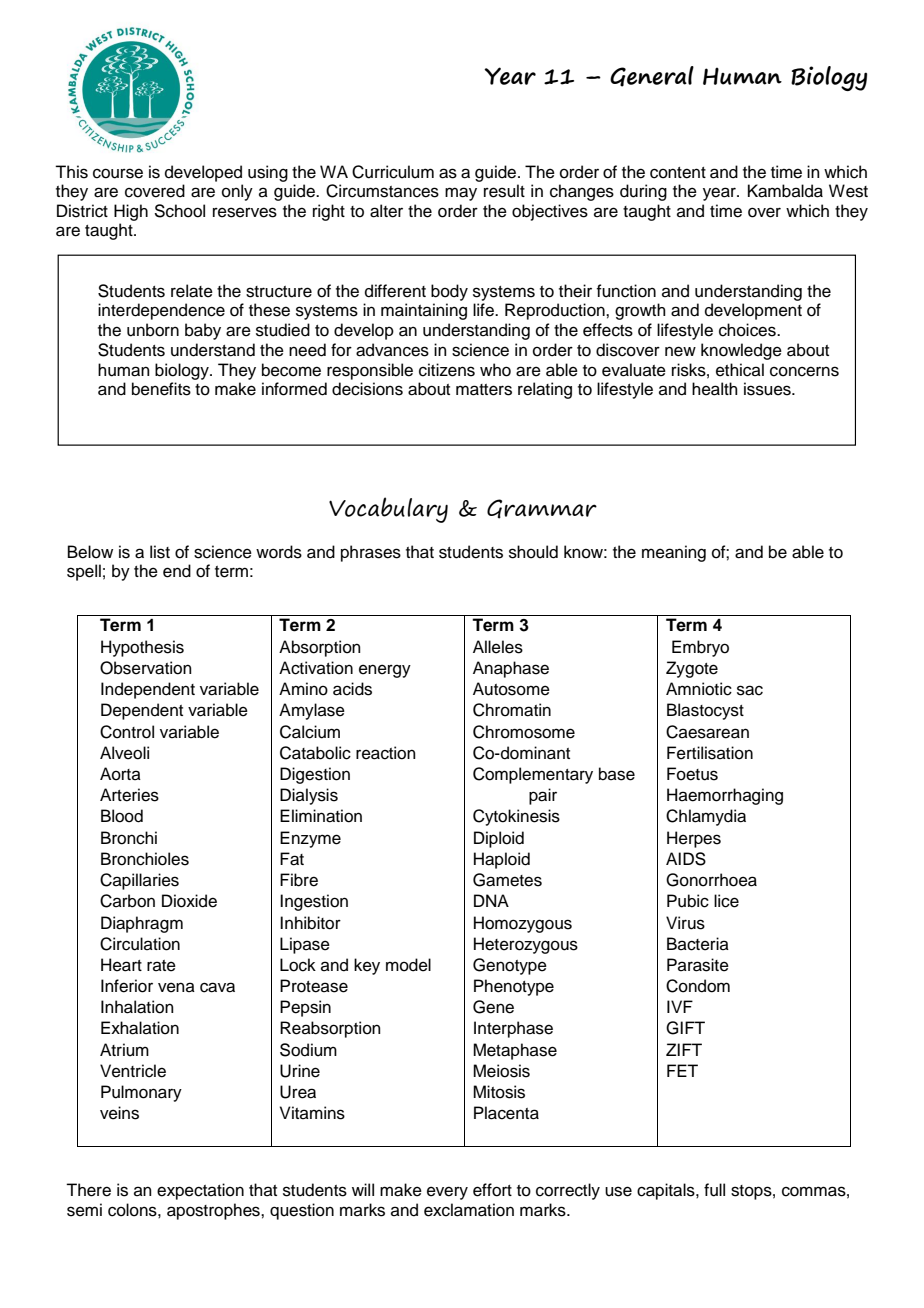 The width and height of the screenshot is (924, 1308). I want to click on content, so click(678, 173).
